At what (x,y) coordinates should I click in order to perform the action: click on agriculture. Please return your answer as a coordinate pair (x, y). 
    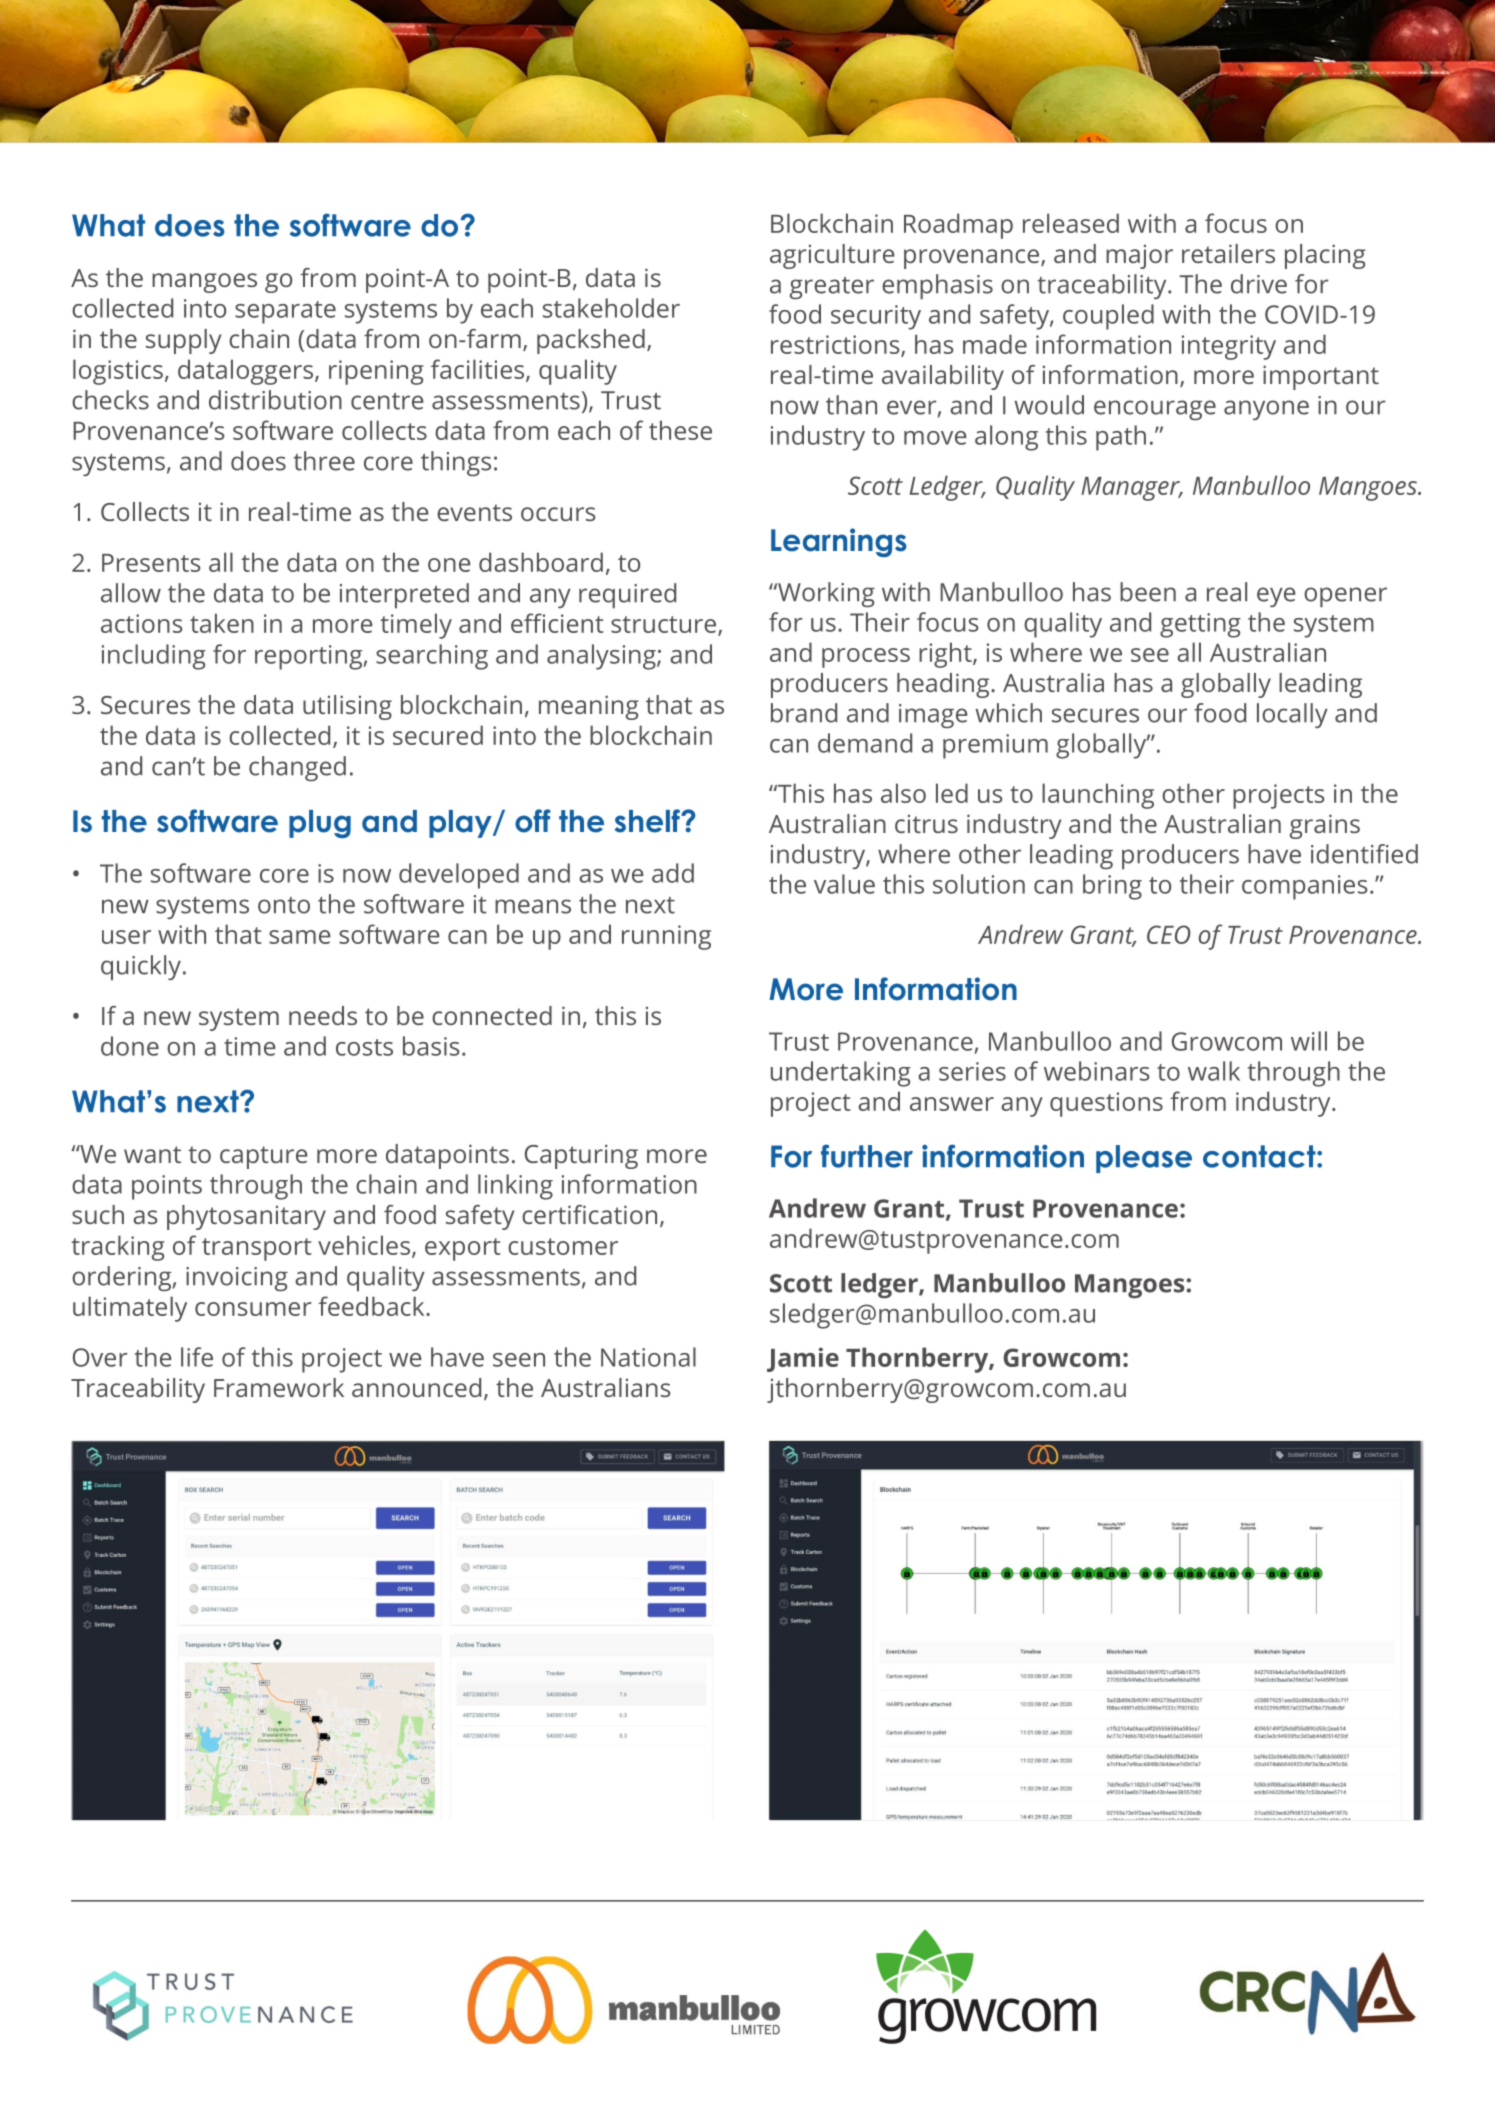
    Looking at the image, I should click on (832, 256).
